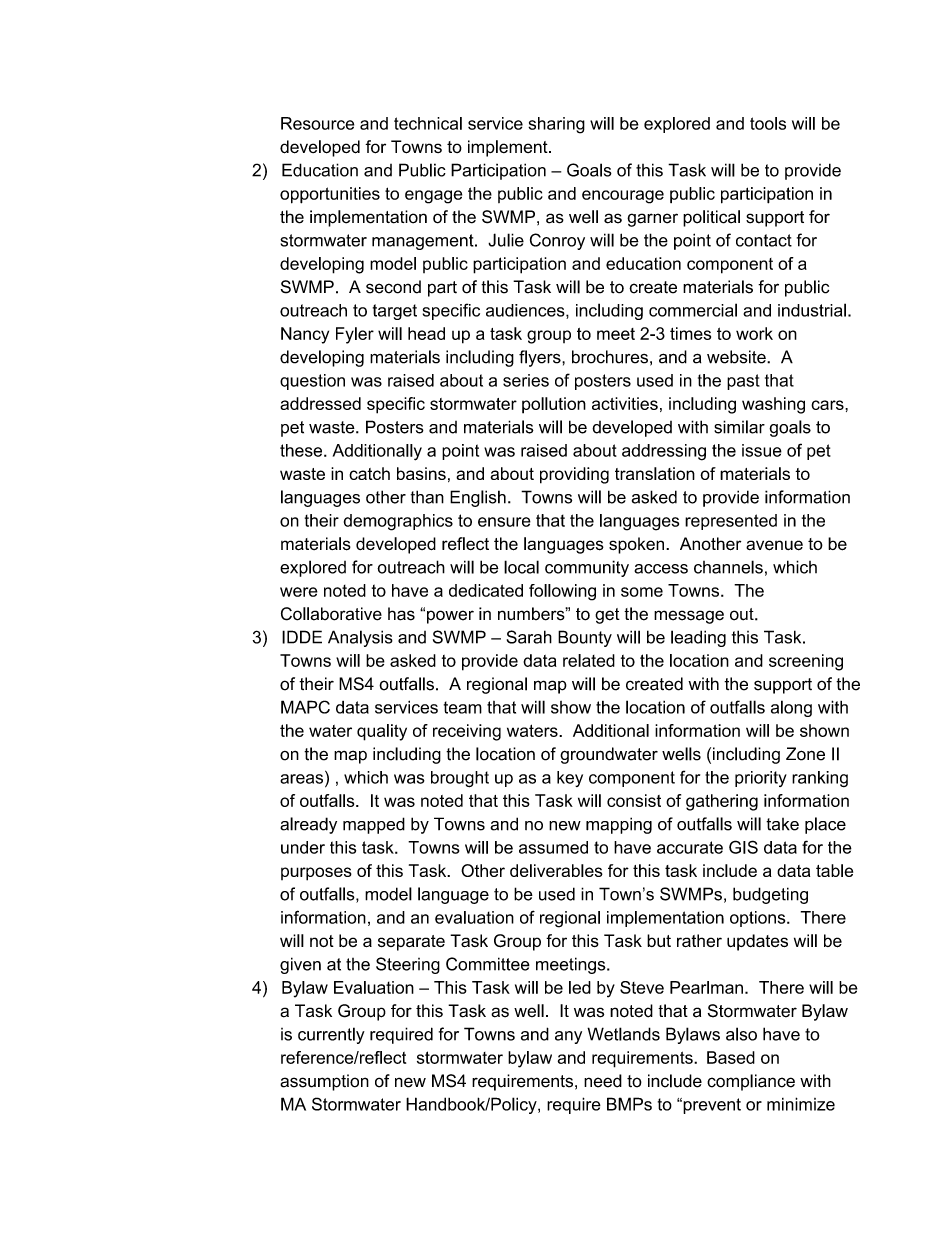 The image size is (952, 1233). I want to click on purposes, so click(316, 874).
